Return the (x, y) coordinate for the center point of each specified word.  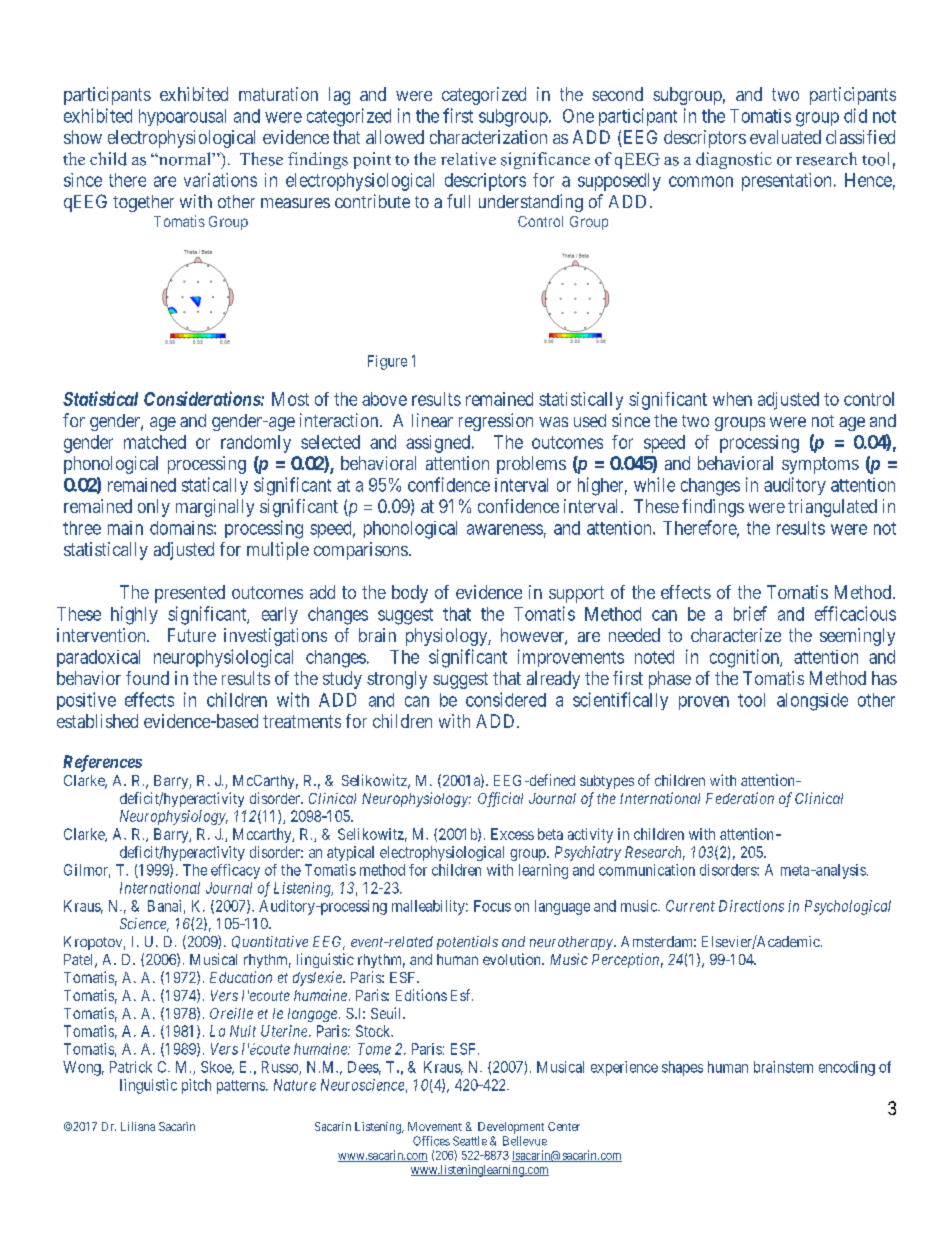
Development (511, 1128)
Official (500, 799)
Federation (740, 798)
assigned (438, 444)
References (102, 763)
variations (220, 180)
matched (155, 442)
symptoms (820, 465)
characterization (488, 137)
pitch (196, 1086)
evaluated (785, 137)
